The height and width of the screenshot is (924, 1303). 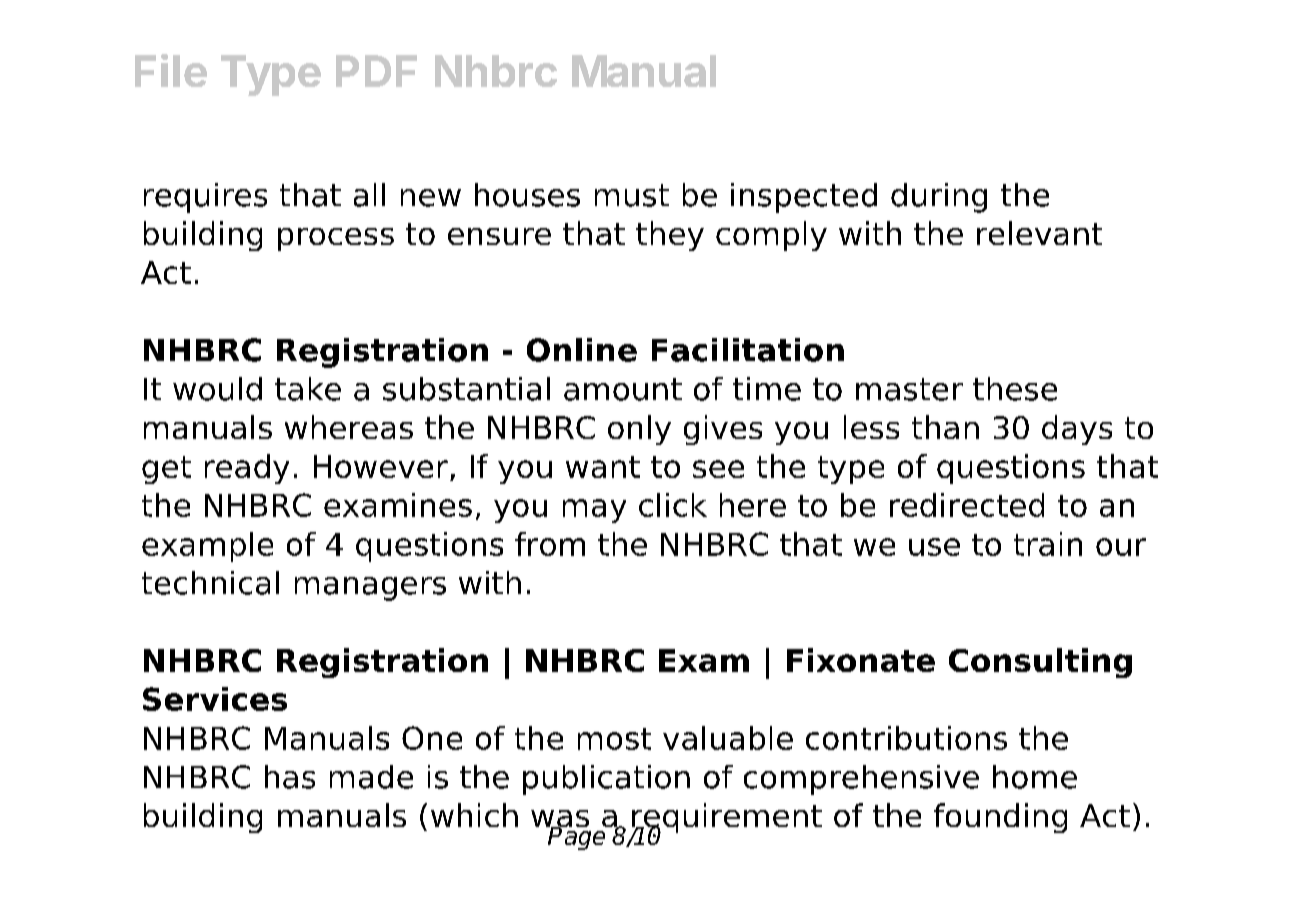 What do you see at coordinates (550, 544) in the screenshot?
I see `from` at bounding box center [550, 544].
